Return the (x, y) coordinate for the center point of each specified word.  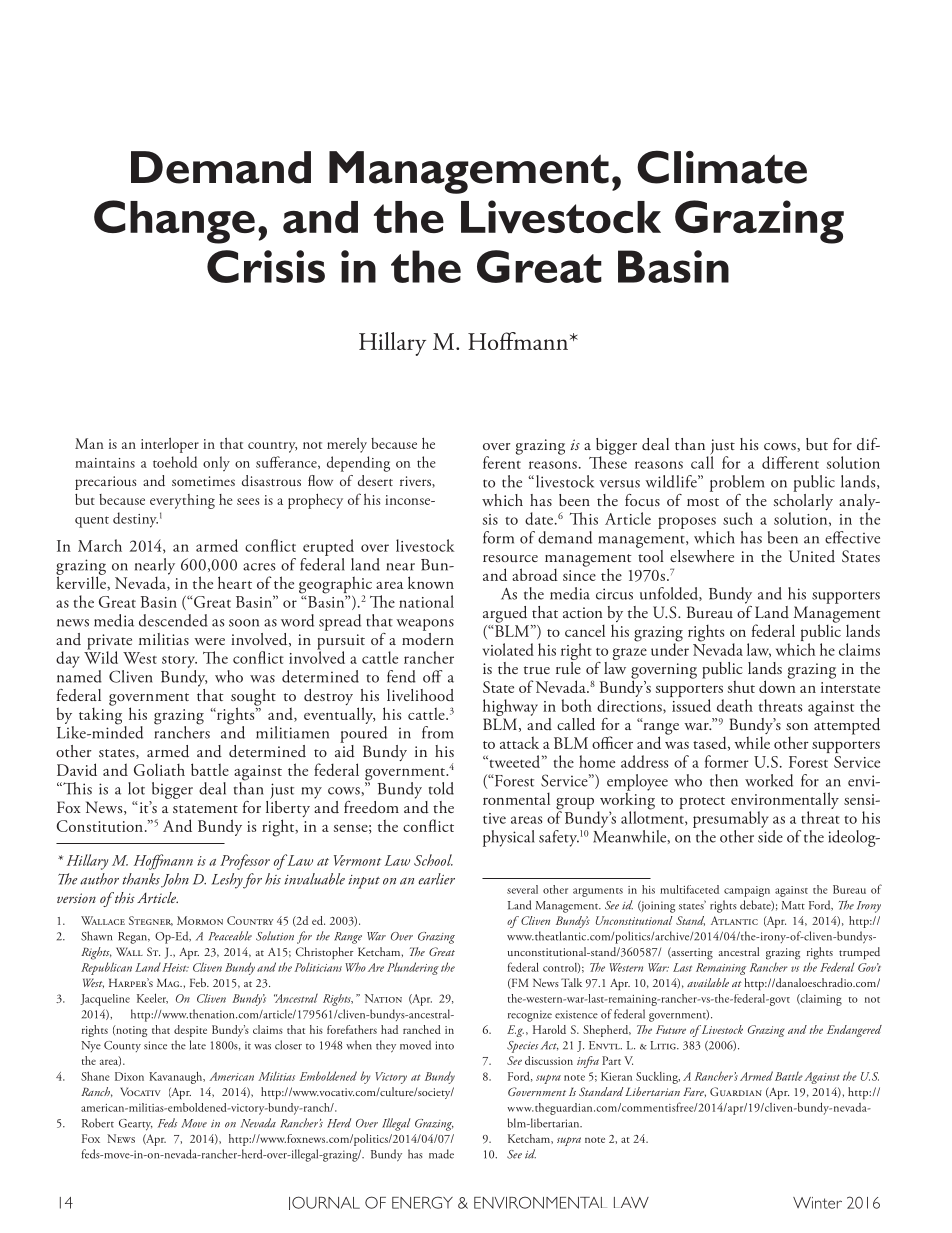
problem (737, 483)
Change (174, 222)
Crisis (266, 266)
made (441, 1154)
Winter (817, 1203)
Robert (98, 1123)
